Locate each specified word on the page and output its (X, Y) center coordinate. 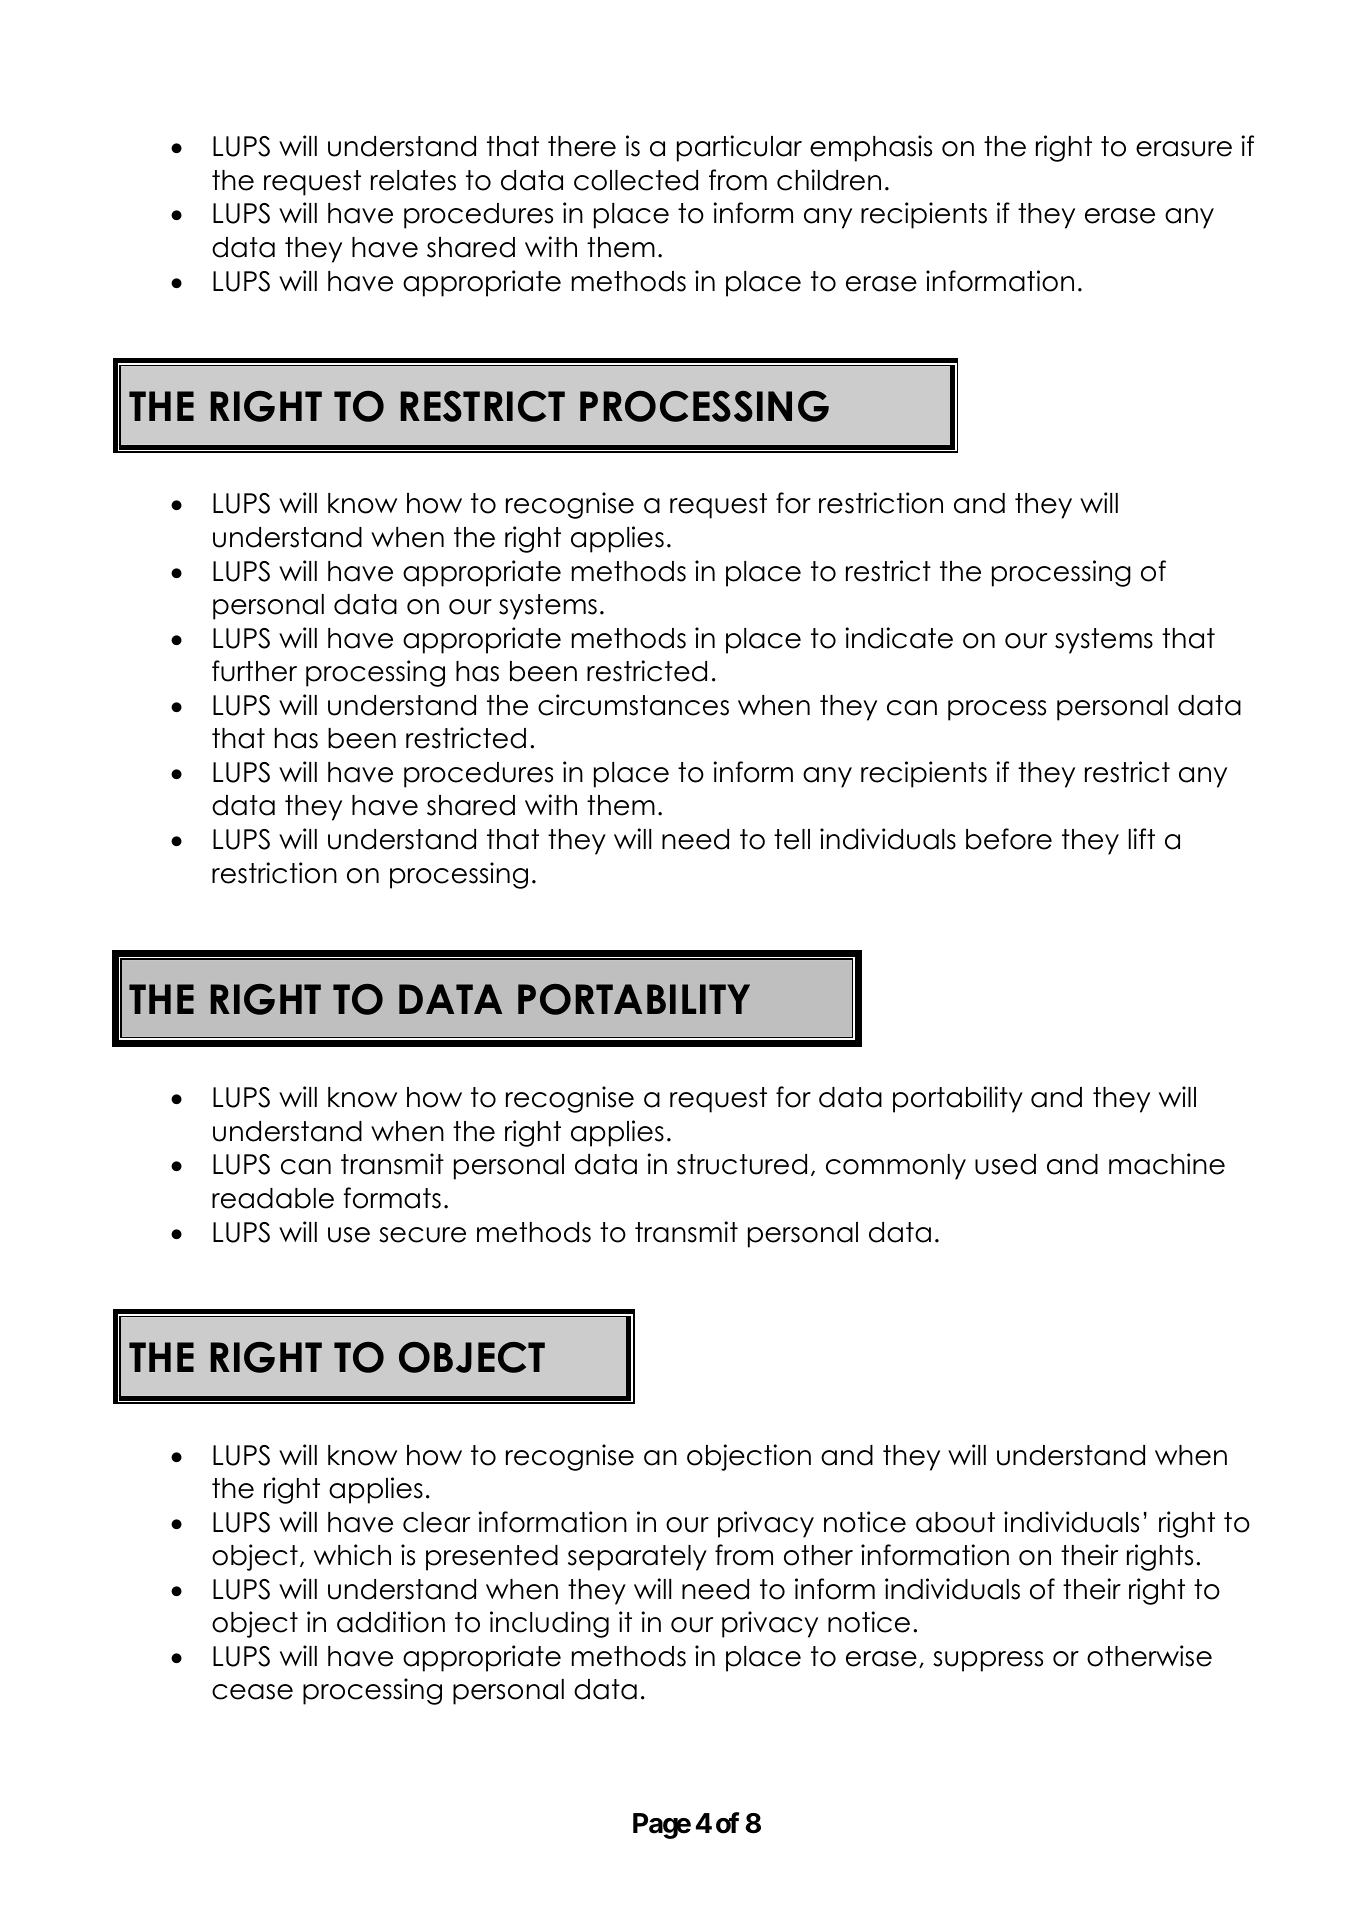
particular (739, 148)
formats (392, 1198)
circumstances (633, 705)
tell (792, 839)
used (1005, 1164)
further (254, 671)
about (955, 1522)
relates (413, 180)
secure (422, 1235)
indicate (899, 638)
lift (1142, 838)
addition (391, 1622)
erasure (1184, 149)
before (1009, 839)
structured (742, 1164)
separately (637, 1558)
